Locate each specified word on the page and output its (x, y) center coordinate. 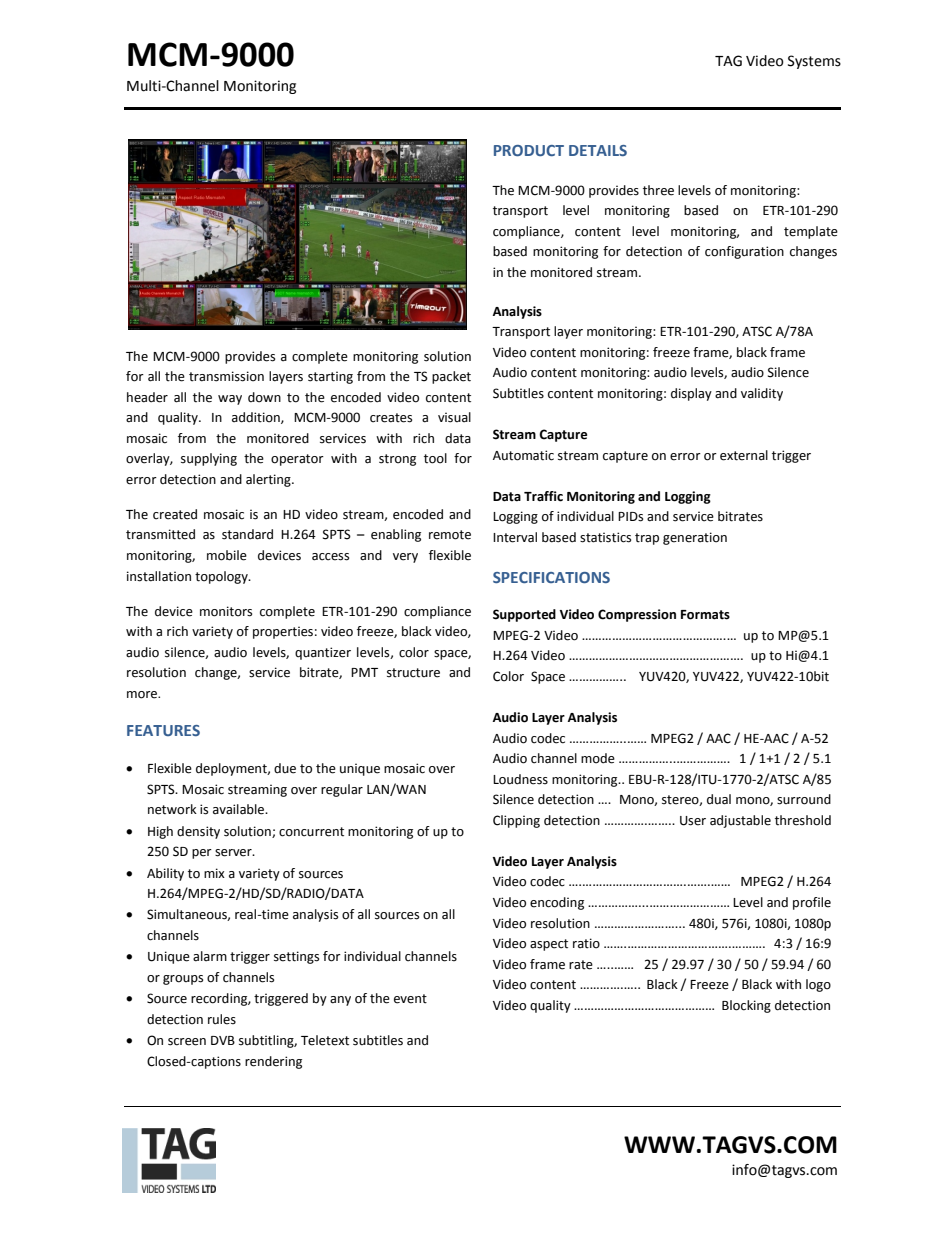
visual (454, 417)
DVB (223, 1040)
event (410, 999)
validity (762, 394)
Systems (814, 62)
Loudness (520, 779)
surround (804, 799)
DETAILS (598, 150)
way (230, 400)
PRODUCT (529, 150)
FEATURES (163, 730)
